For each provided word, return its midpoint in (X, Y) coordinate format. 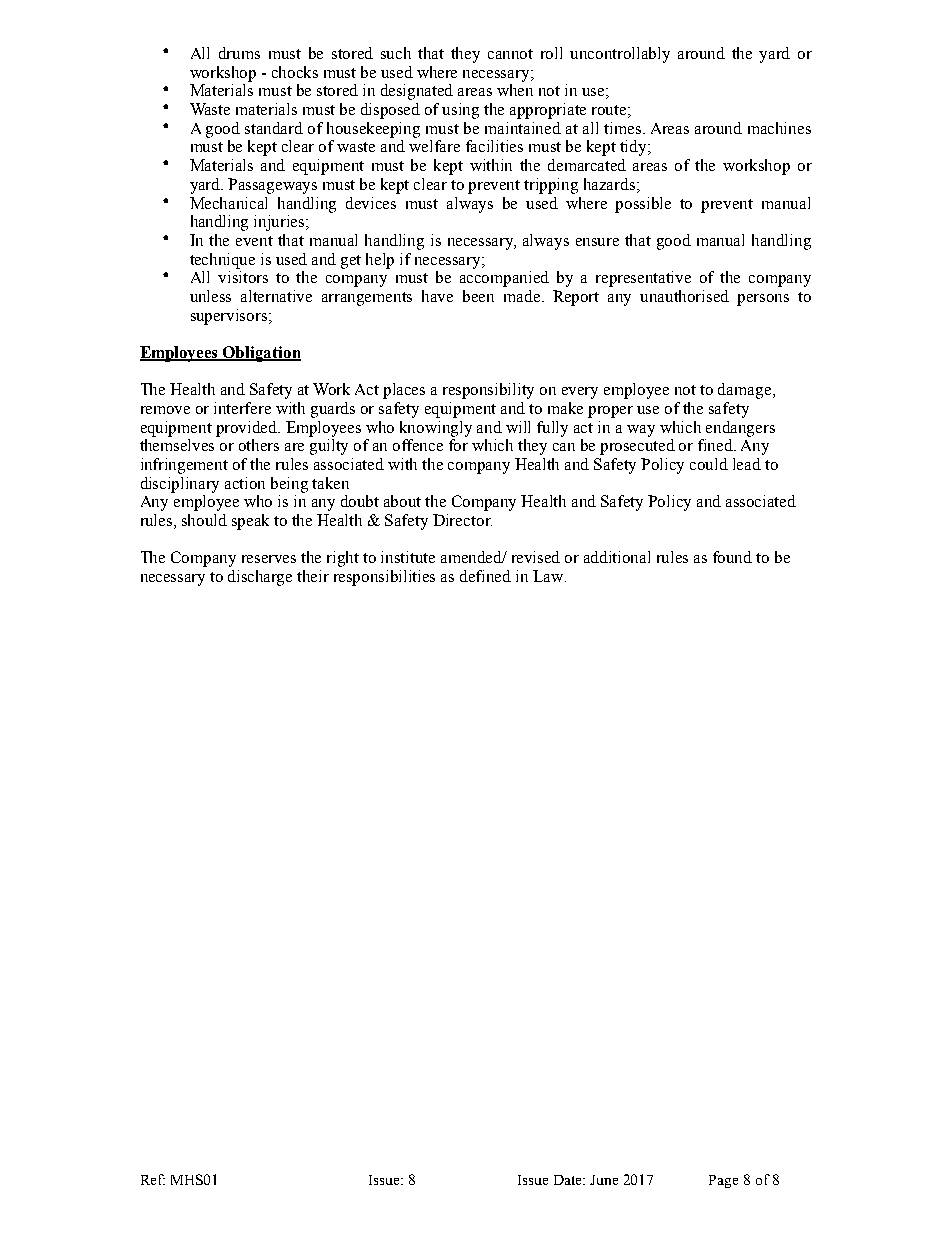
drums (239, 53)
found (732, 557)
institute (408, 557)
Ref (153, 1179)
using (460, 111)
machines (779, 128)
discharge (260, 578)
